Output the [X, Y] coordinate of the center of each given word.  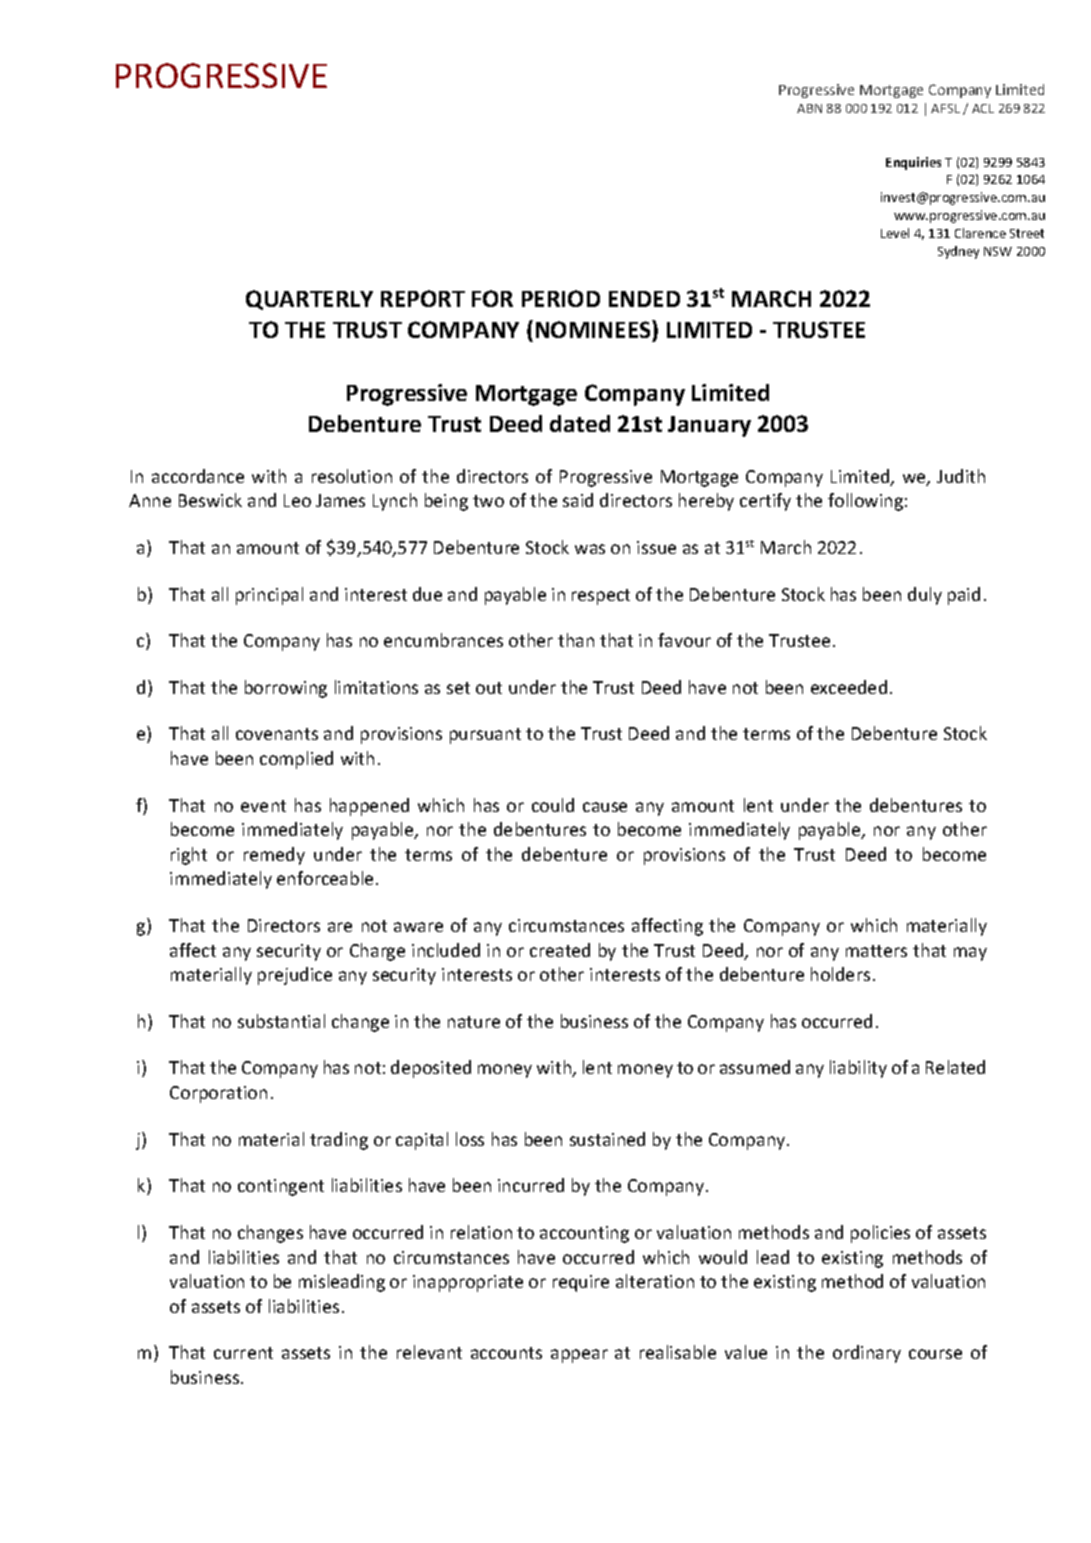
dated [580, 423]
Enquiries [913, 163]
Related [955, 1067]
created [560, 950]
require [581, 1283]
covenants [277, 734]
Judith [961, 476]
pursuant [485, 736]
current [243, 1353]
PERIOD [561, 298]
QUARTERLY [309, 300]
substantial [281, 1021]
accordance [198, 476]
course [935, 1354]
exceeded [849, 687]
